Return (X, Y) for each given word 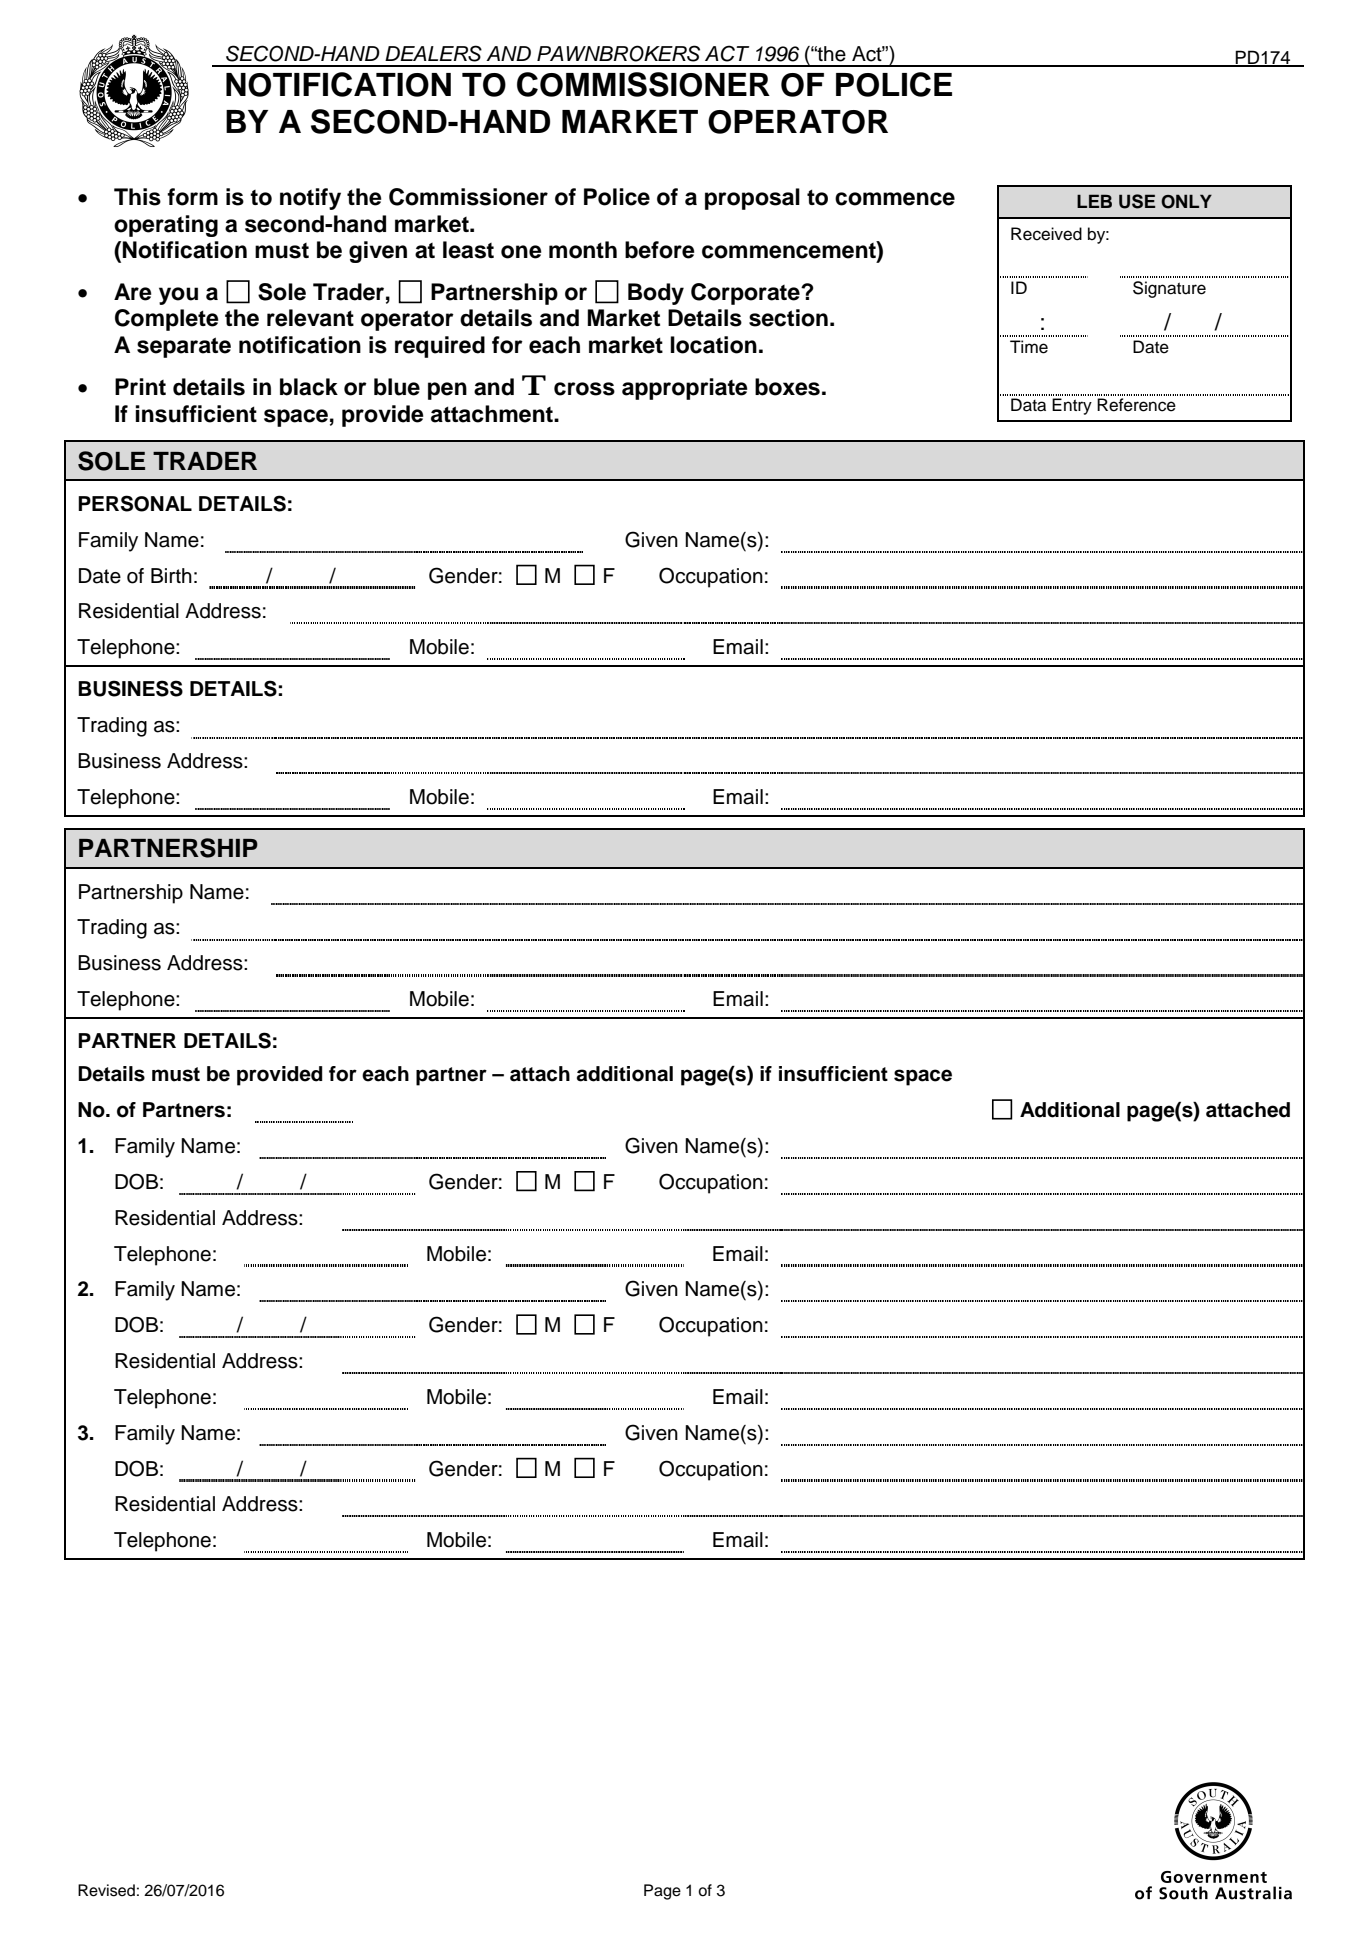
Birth (171, 575)
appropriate (685, 389)
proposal (752, 199)
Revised (106, 1890)
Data (1028, 405)
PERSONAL (135, 503)
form (192, 197)
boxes (787, 387)
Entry (1072, 406)
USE (1137, 201)
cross (584, 389)
